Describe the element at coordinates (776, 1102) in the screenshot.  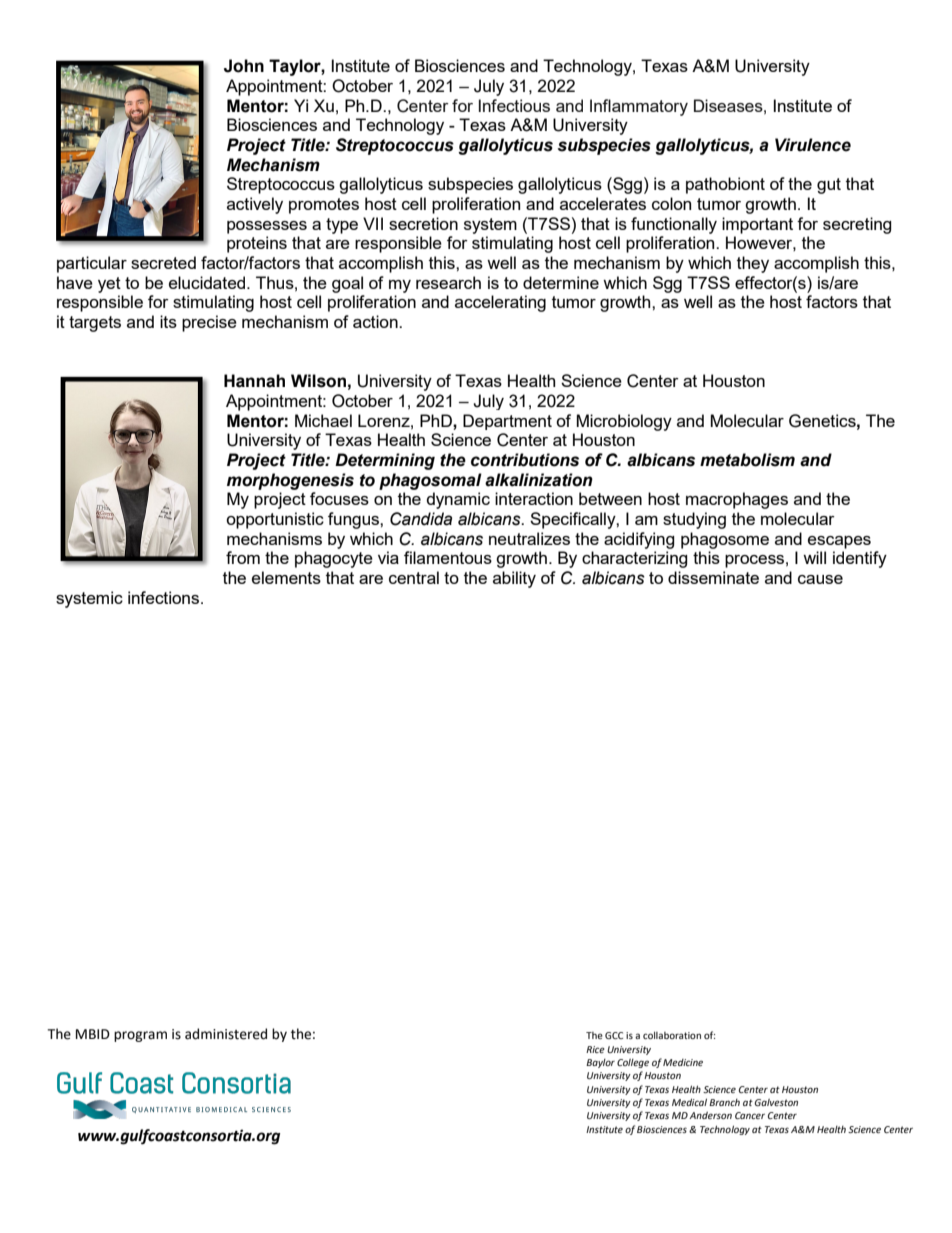
I see `Galveston` at that location.
